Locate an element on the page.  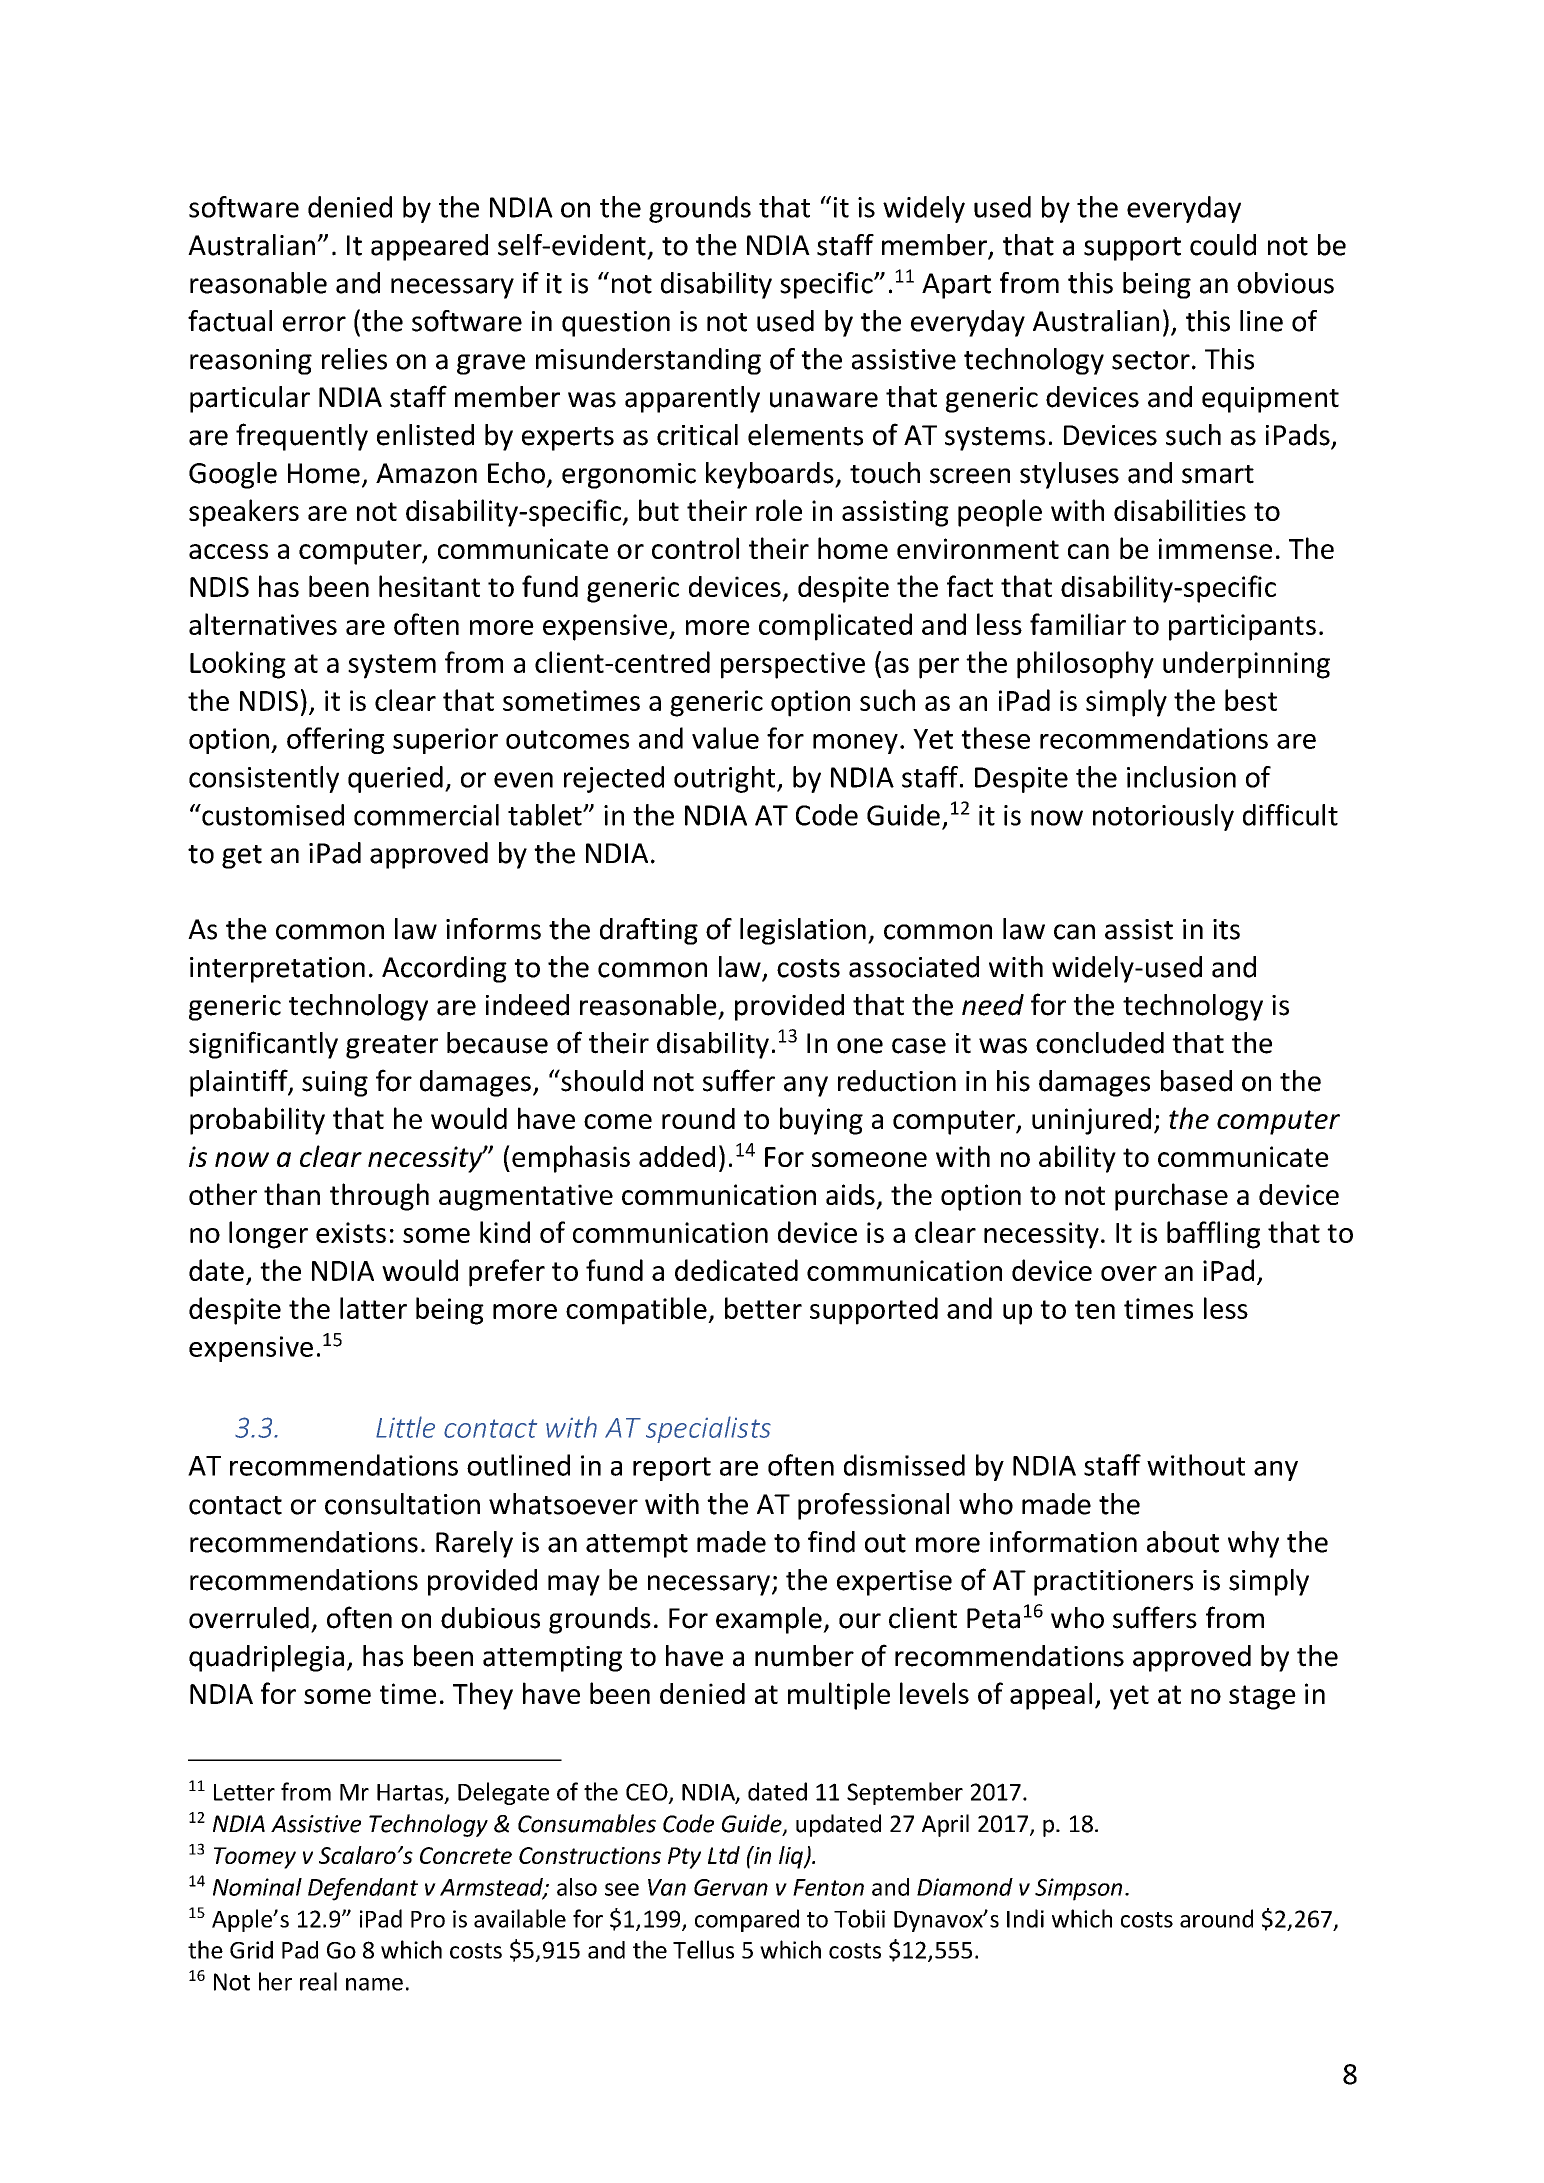
suing is located at coordinates (335, 1084).
